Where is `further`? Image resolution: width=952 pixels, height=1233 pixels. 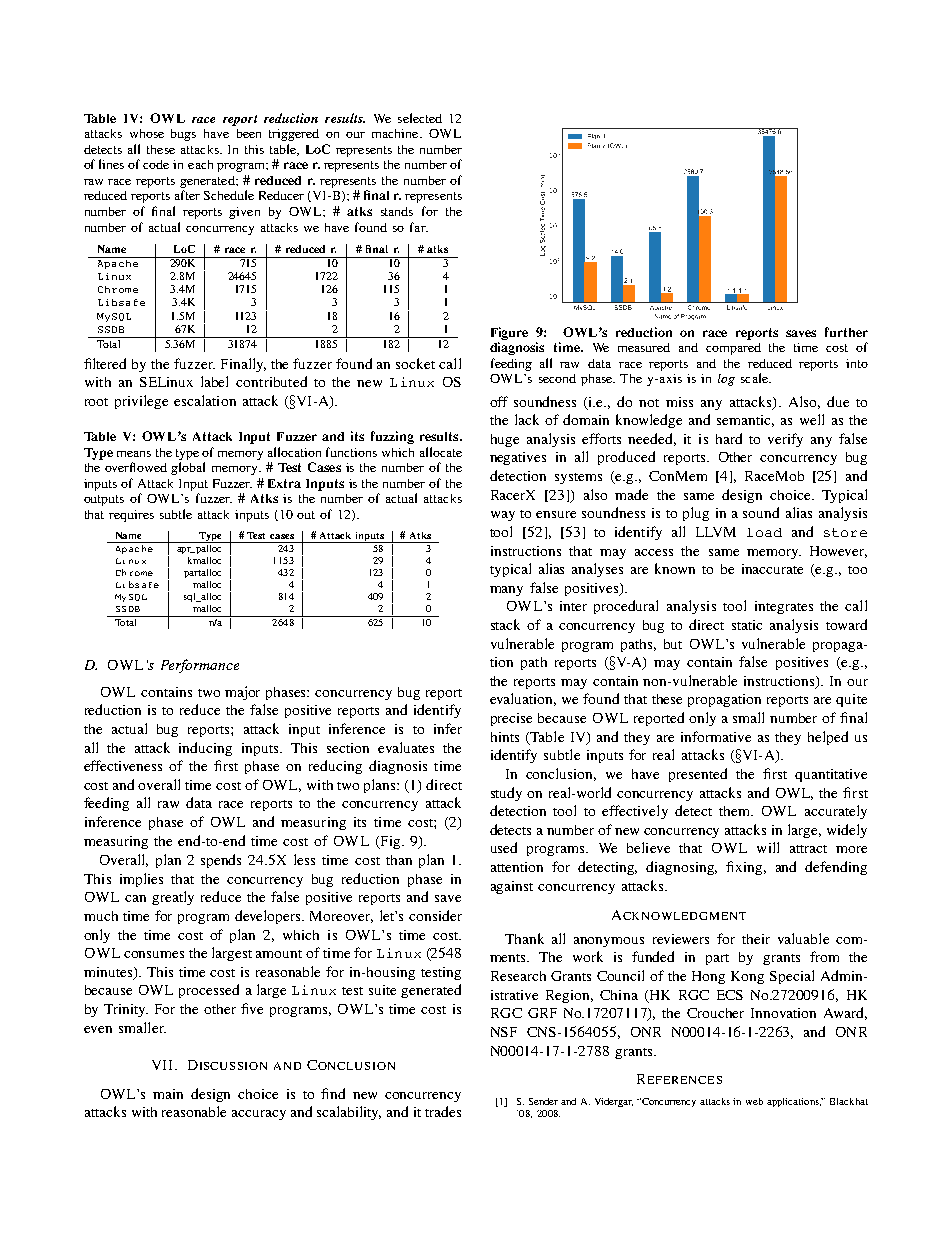
further is located at coordinates (846, 332).
